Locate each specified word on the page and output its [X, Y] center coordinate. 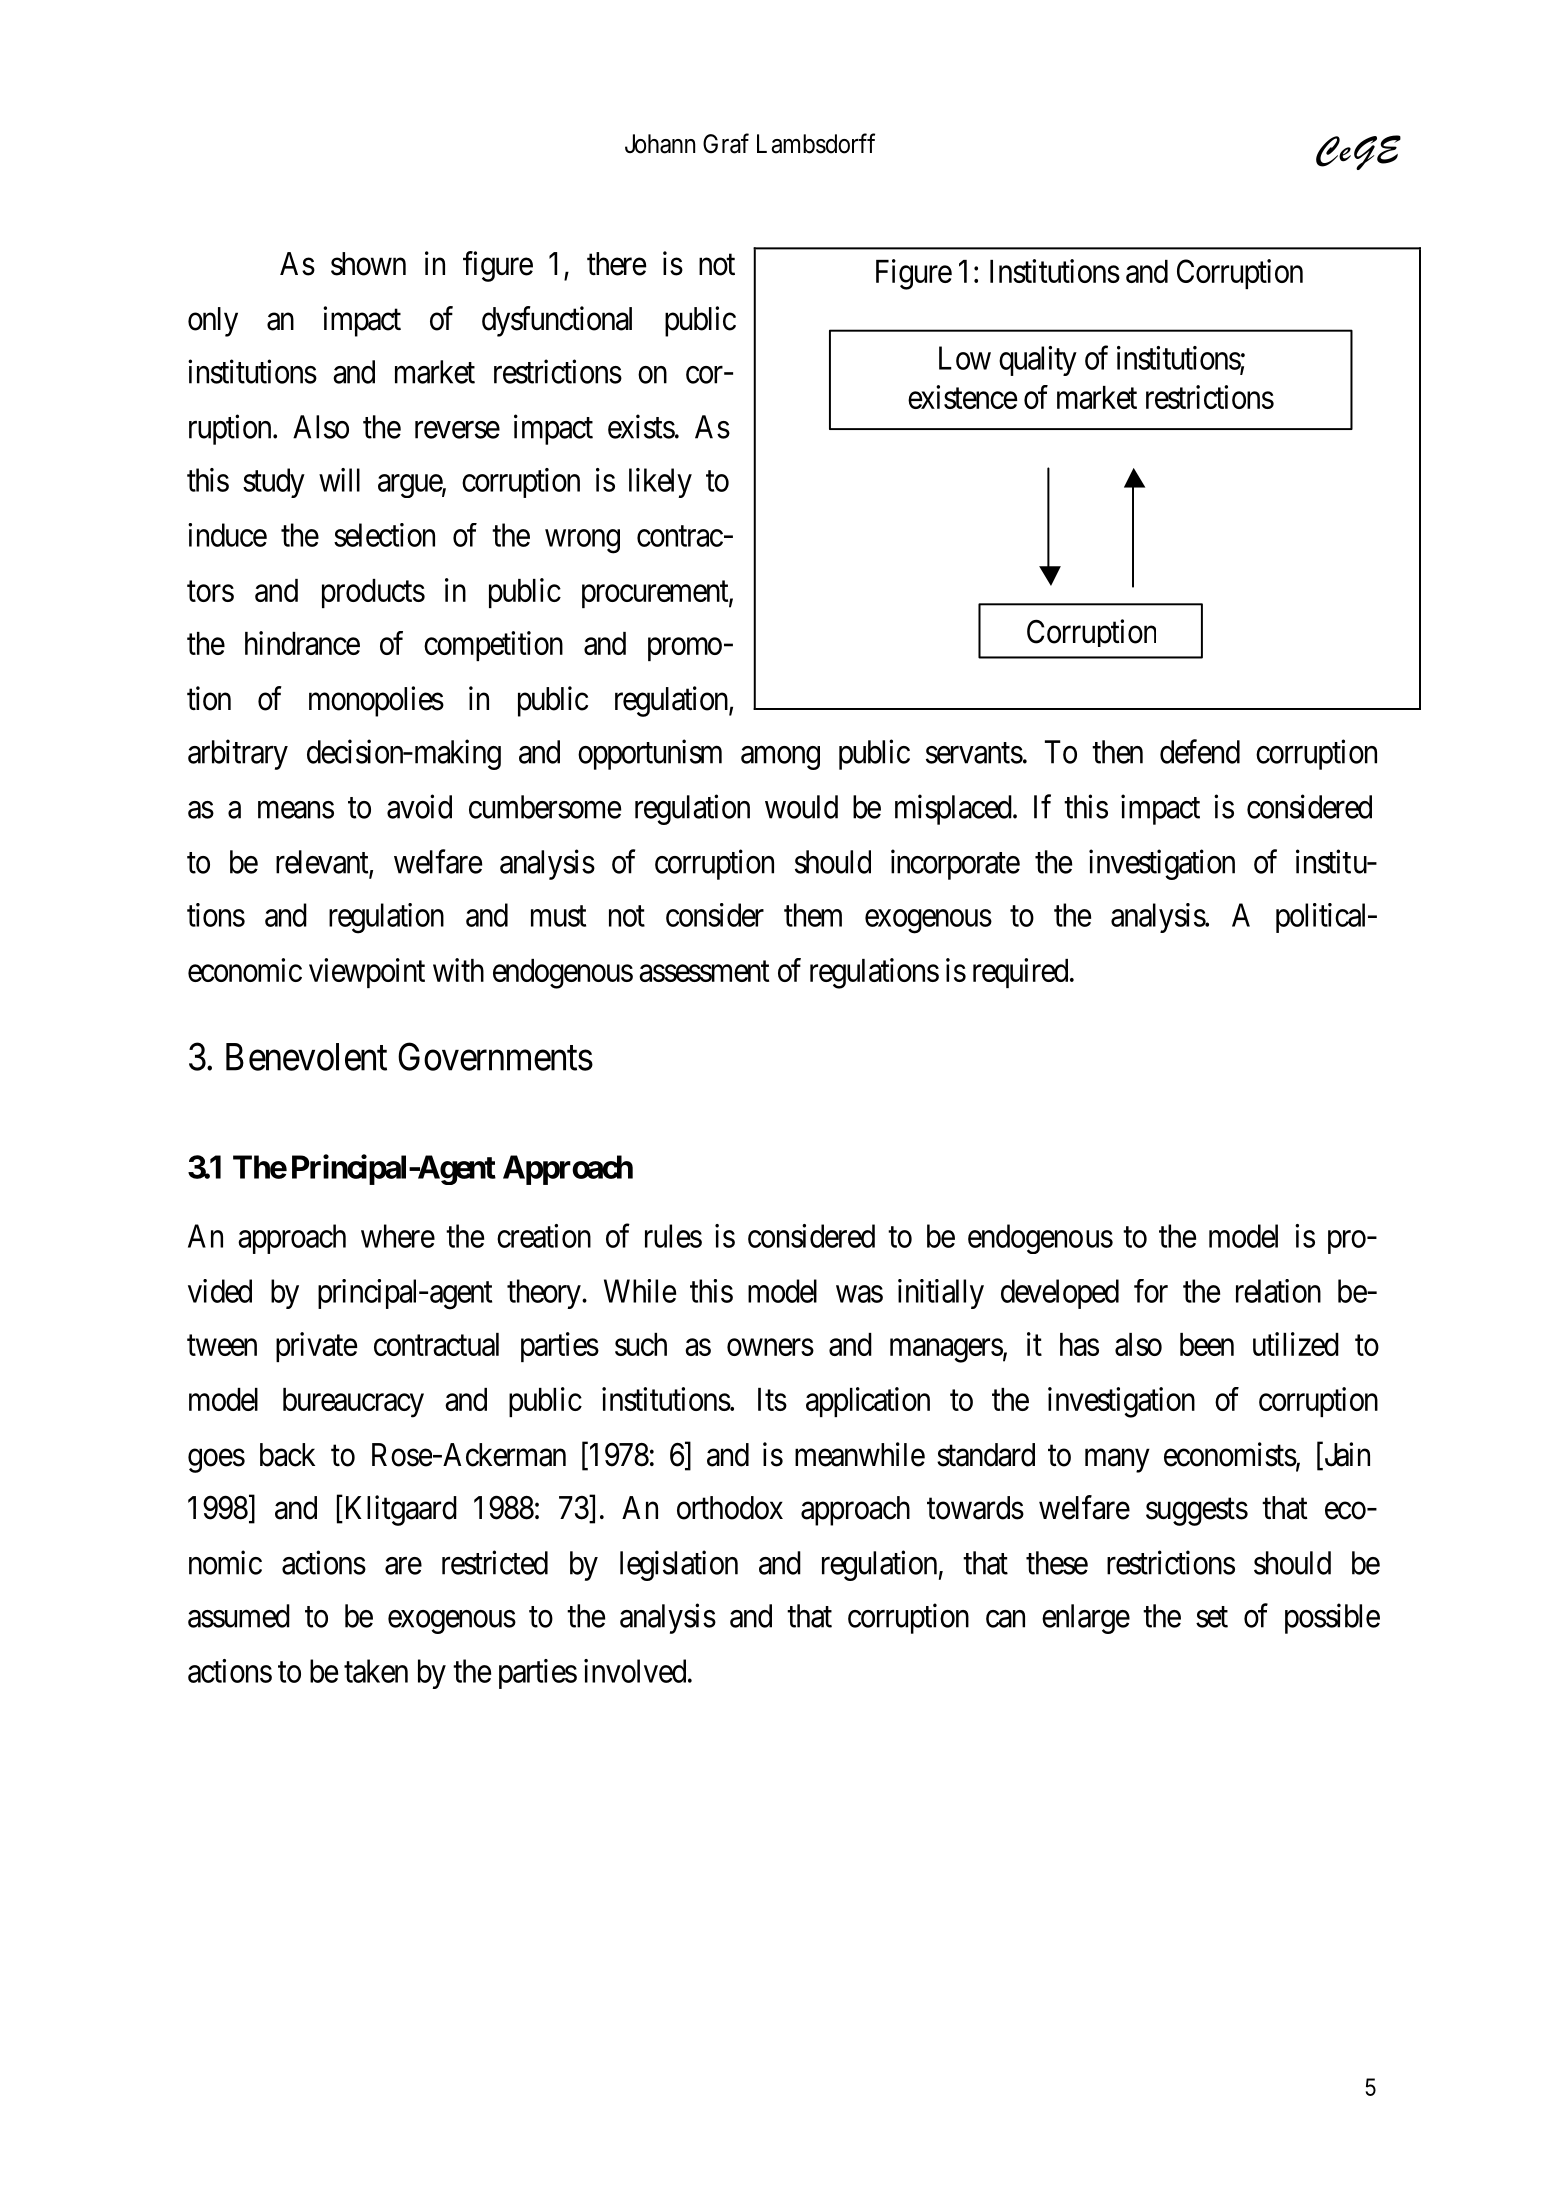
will [339, 480]
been [1207, 1344]
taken [376, 1671]
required [1022, 973]
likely [660, 483]
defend [1200, 751]
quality [1038, 361]
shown [368, 264]
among [780, 758]
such [641, 1344]
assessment [704, 971]
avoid [419, 806]
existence [962, 397]
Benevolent [306, 1057]
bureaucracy [353, 1403]
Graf [726, 143]
